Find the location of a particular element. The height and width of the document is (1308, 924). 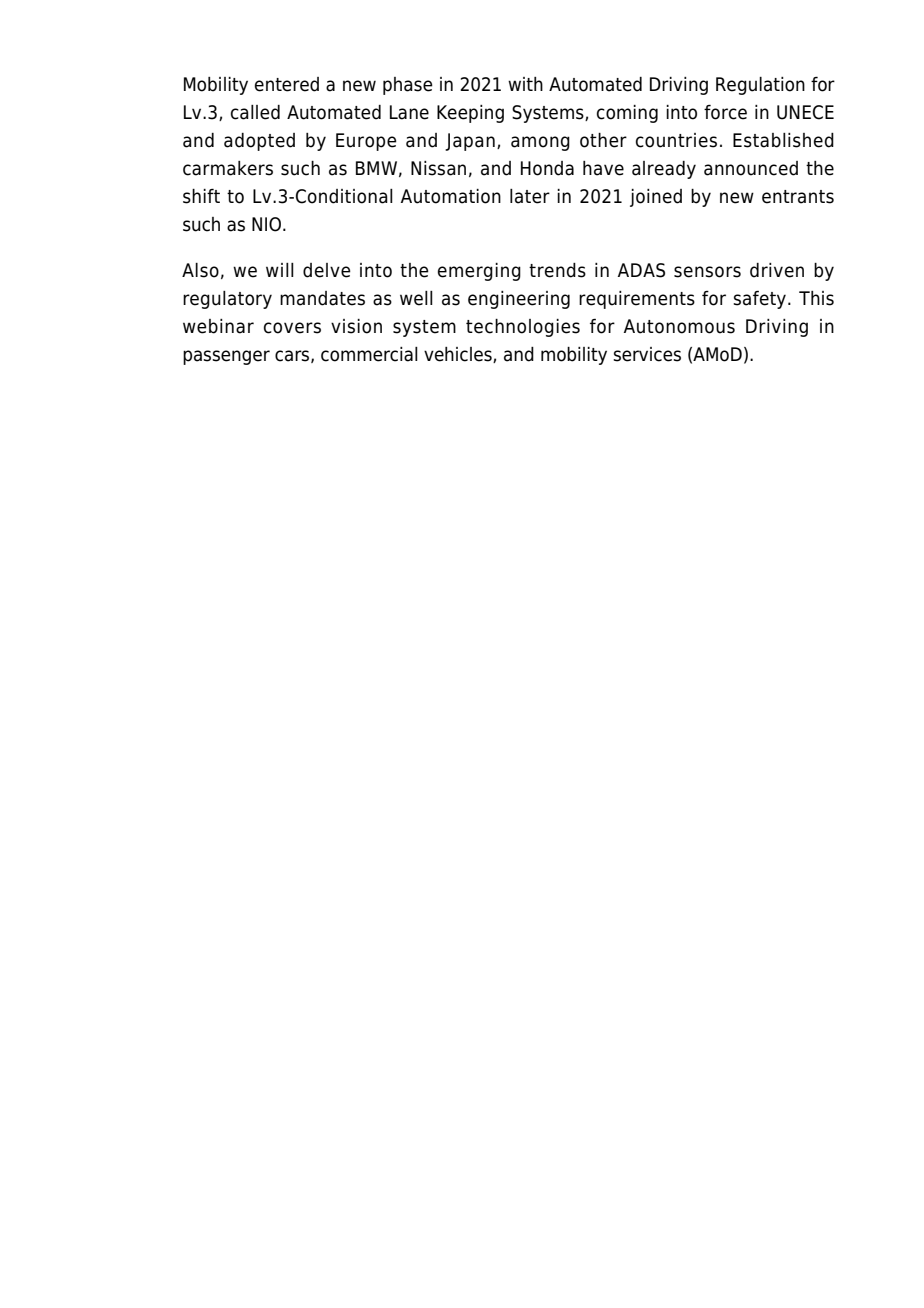

entrants is located at coordinates (798, 197).
